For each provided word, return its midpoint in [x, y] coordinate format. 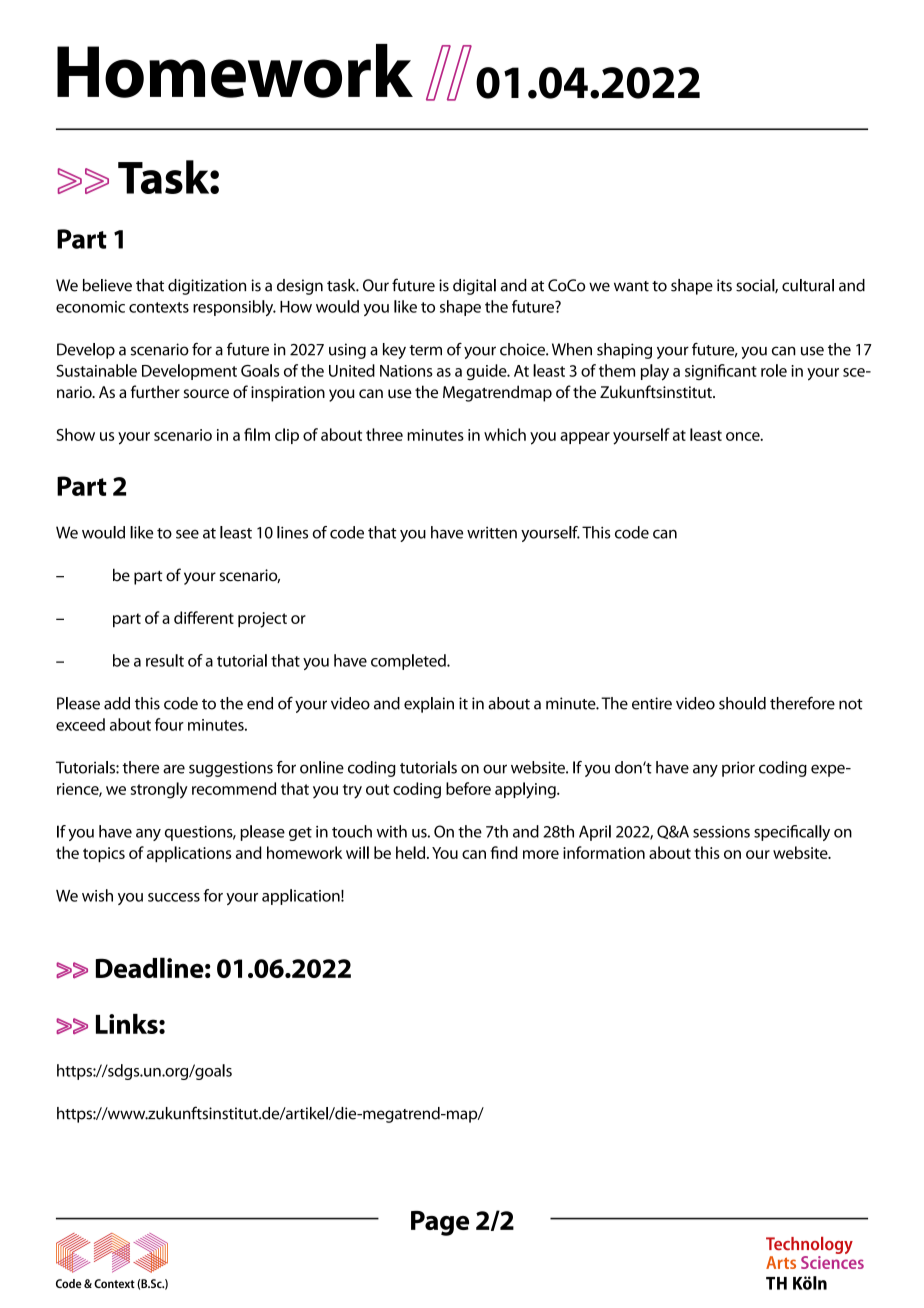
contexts [159, 307]
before [468, 788]
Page [440, 1223]
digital [474, 287]
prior [738, 769]
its [724, 285]
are [174, 769]
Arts [781, 1262]
